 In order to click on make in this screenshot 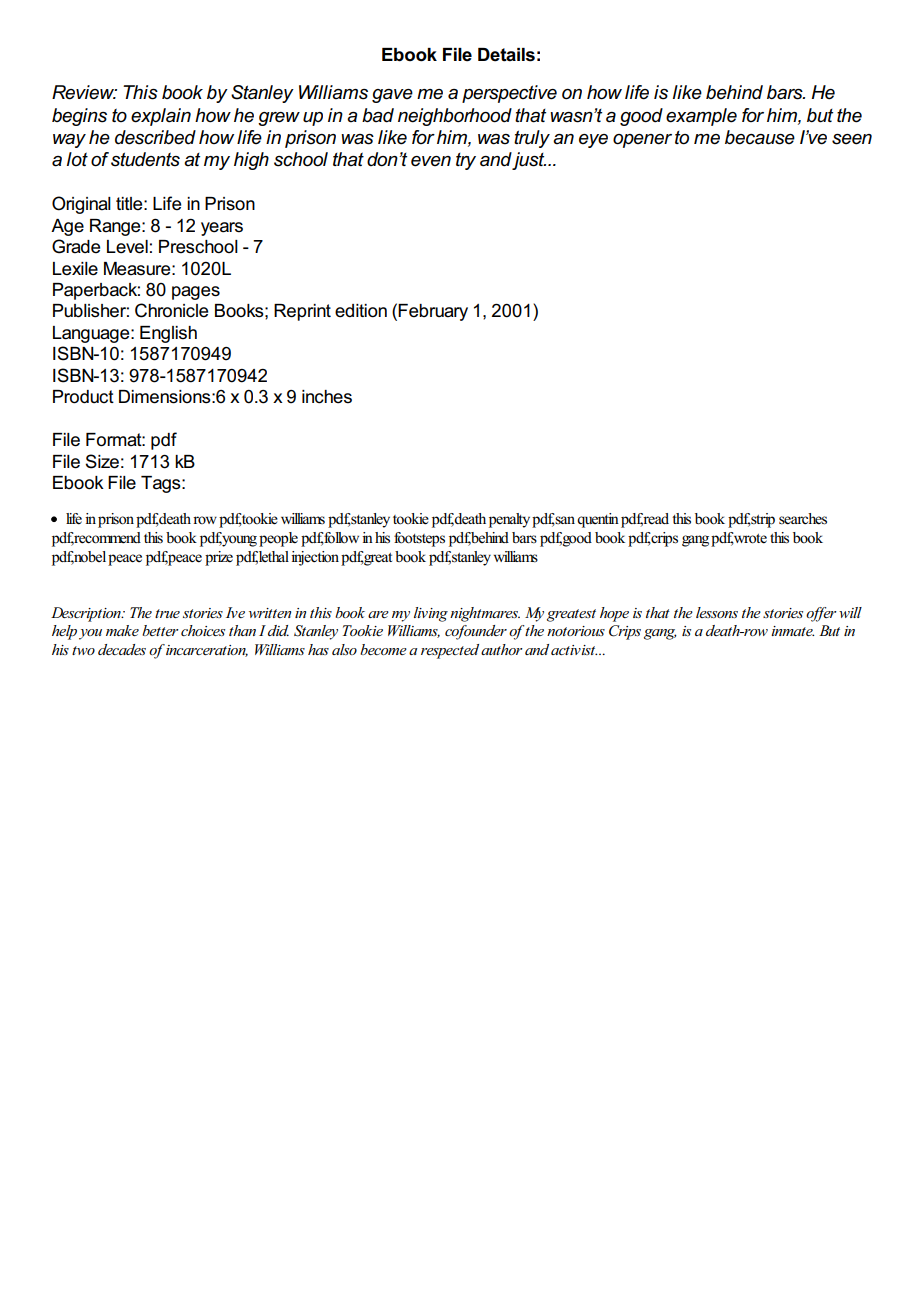, I will do `click(122, 630)`.
